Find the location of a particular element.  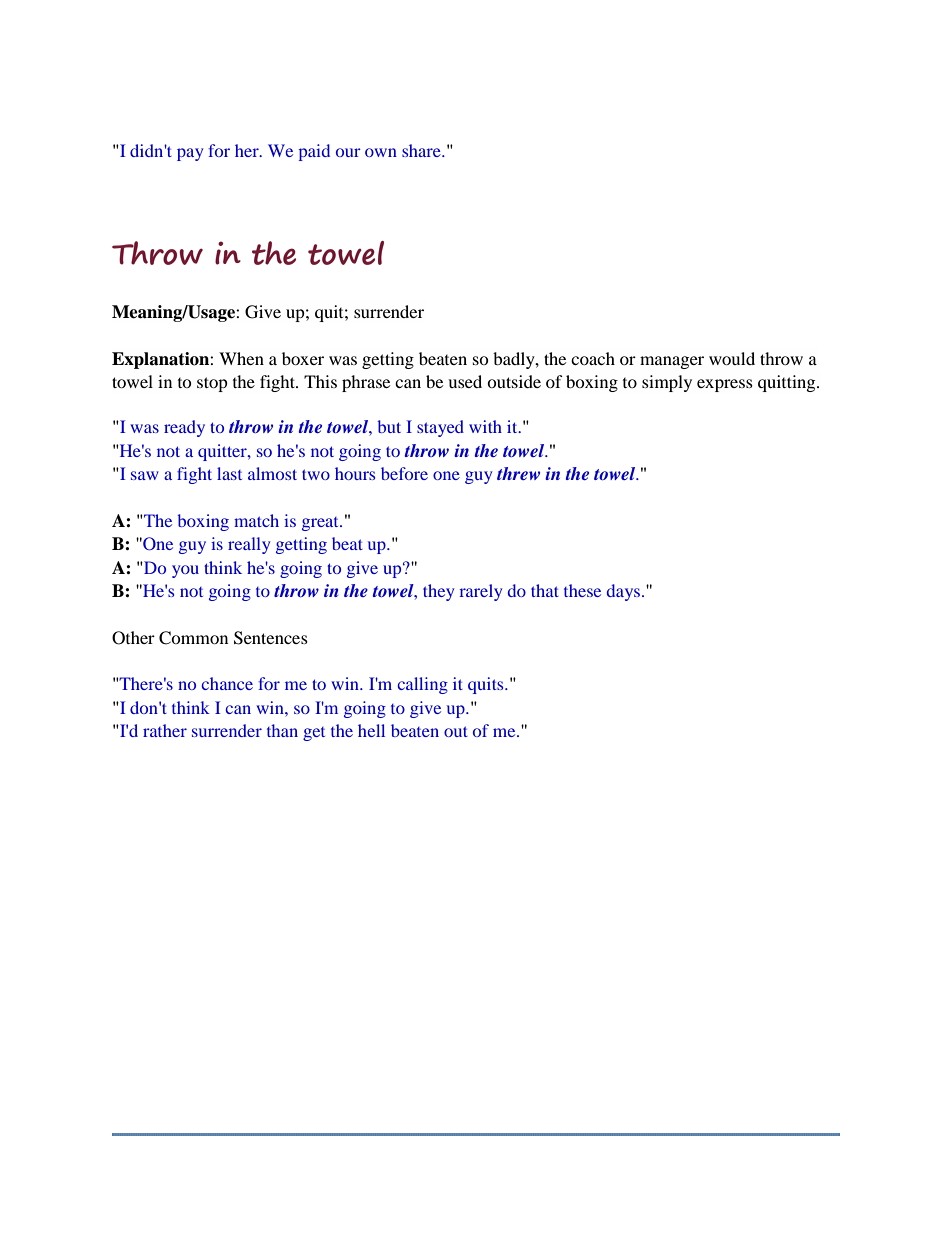

pay is located at coordinates (190, 154).
